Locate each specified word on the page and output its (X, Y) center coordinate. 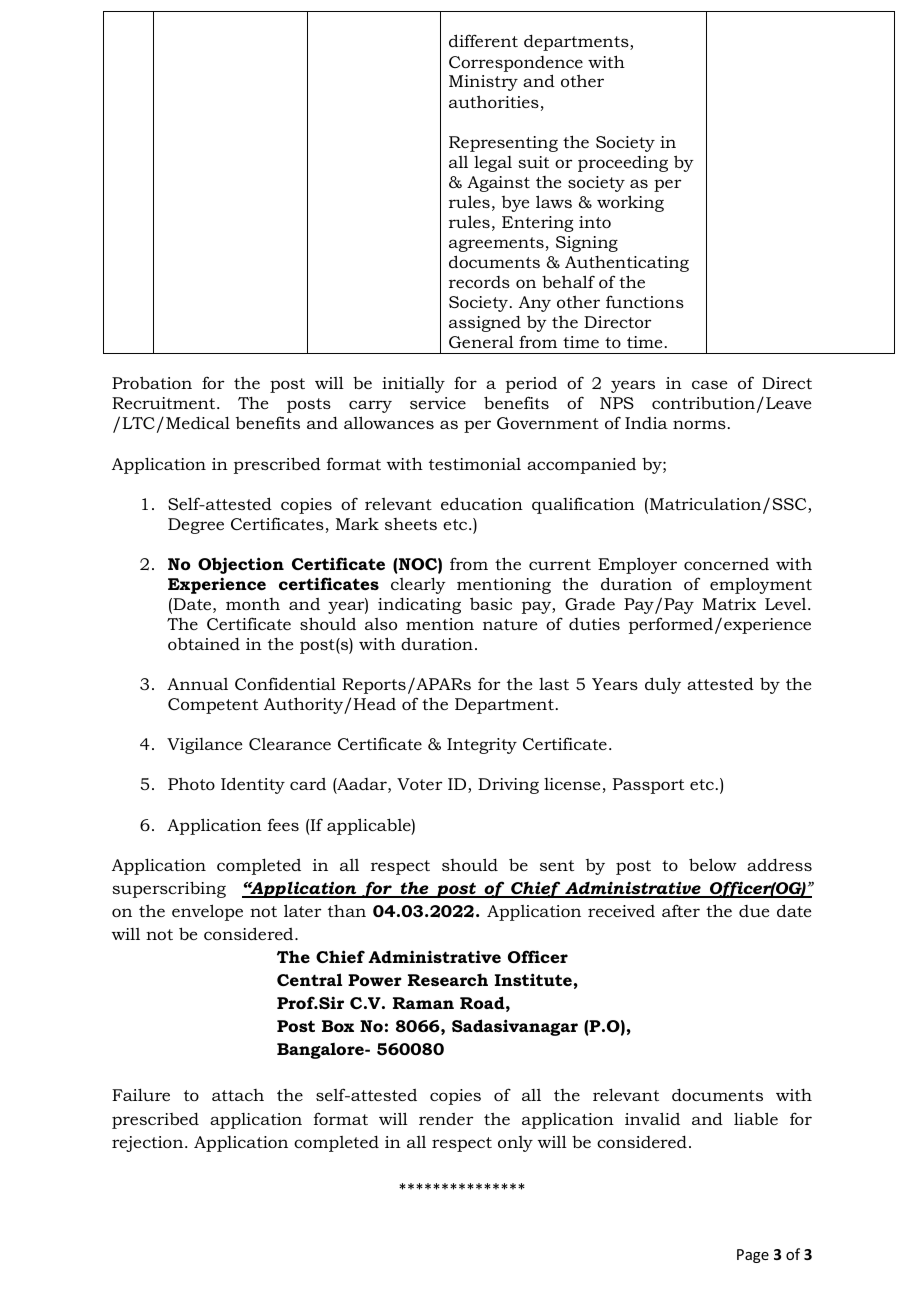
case (709, 384)
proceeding (623, 164)
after (681, 910)
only (515, 1144)
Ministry (483, 83)
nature (510, 624)
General (481, 341)
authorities (494, 101)
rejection (149, 1144)
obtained (204, 643)
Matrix (729, 604)
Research (448, 979)
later (302, 910)
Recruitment (165, 403)
